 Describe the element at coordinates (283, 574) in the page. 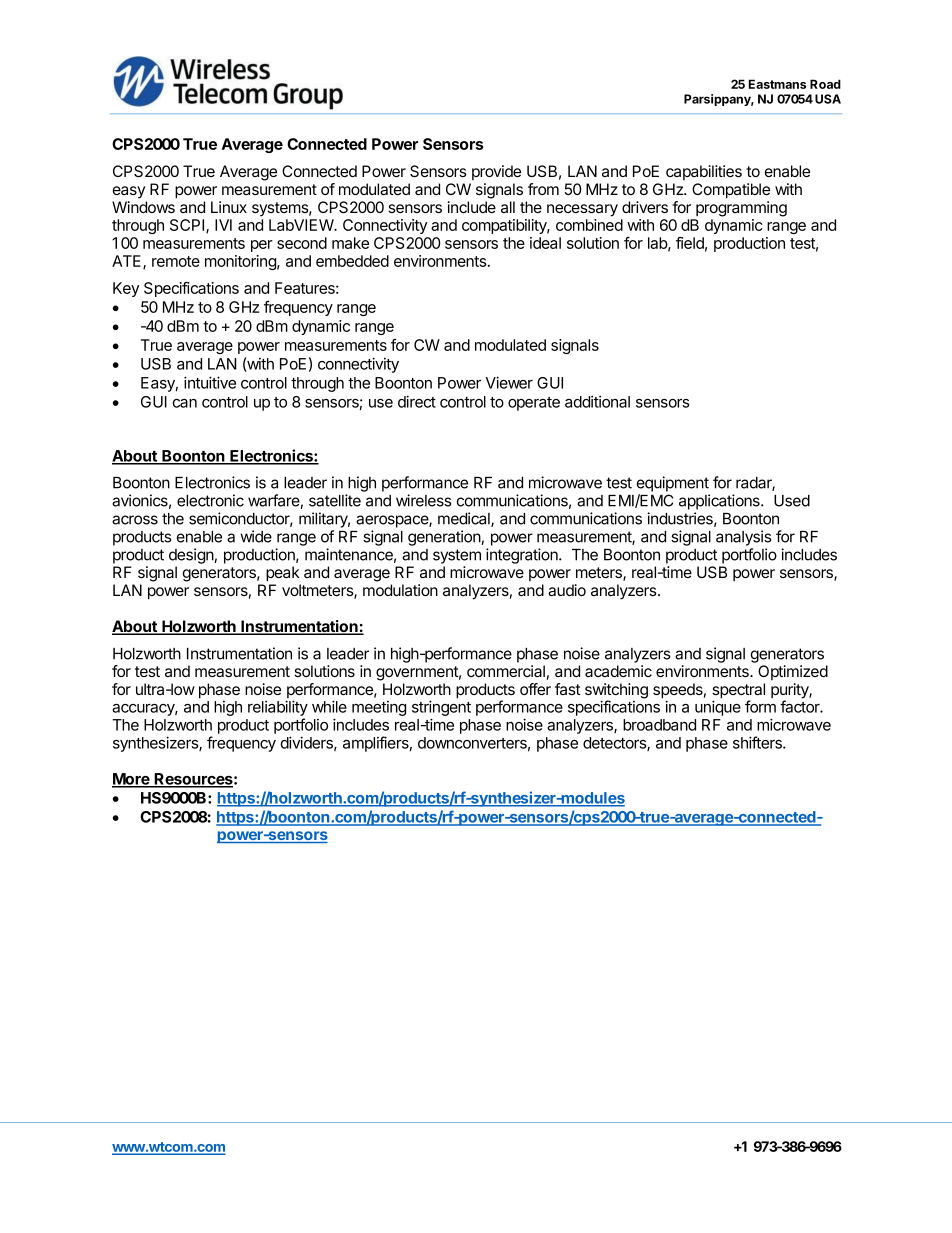

I see `peak` at that location.
